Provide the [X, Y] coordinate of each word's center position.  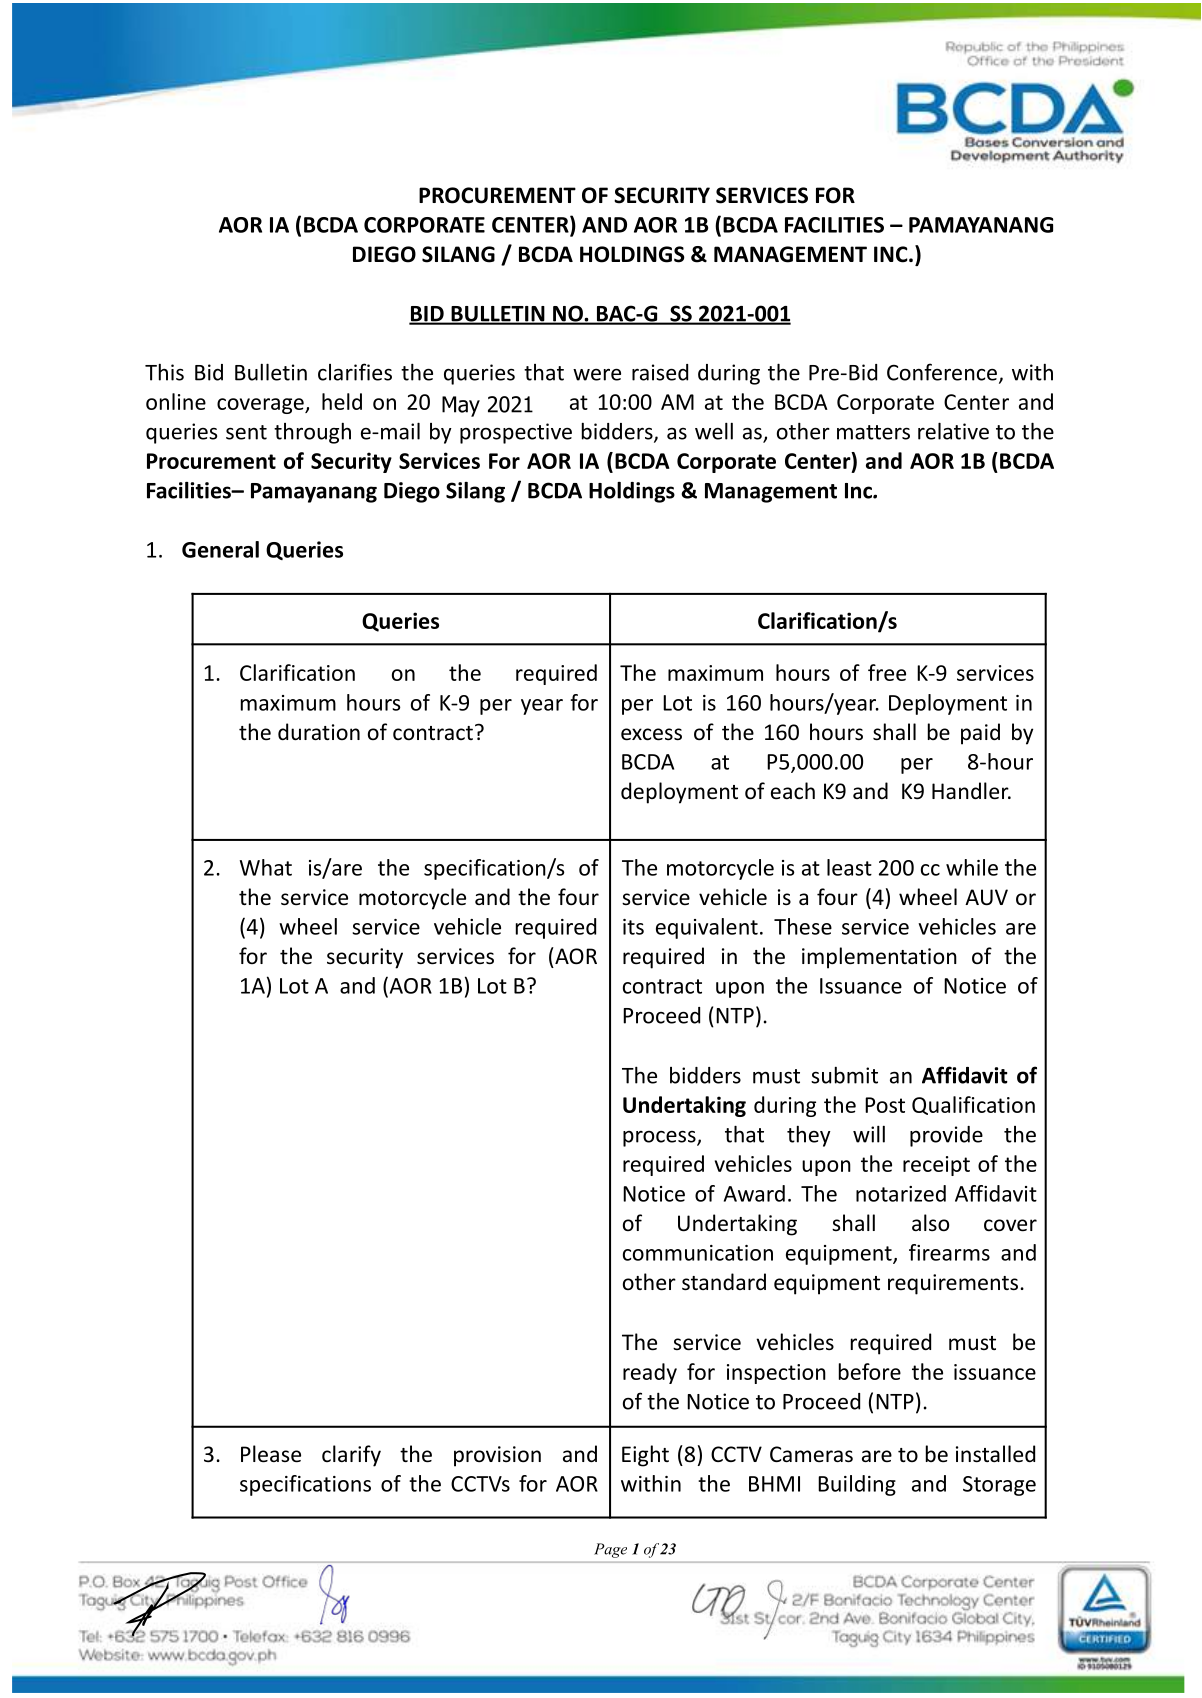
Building [857, 1485]
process [660, 1138]
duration [319, 732]
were [597, 374]
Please [271, 1454]
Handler [971, 791]
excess [651, 734]
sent [246, 432]
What [266, 867]
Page [610, 1550]
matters [873, 432]
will [869, 1134]
